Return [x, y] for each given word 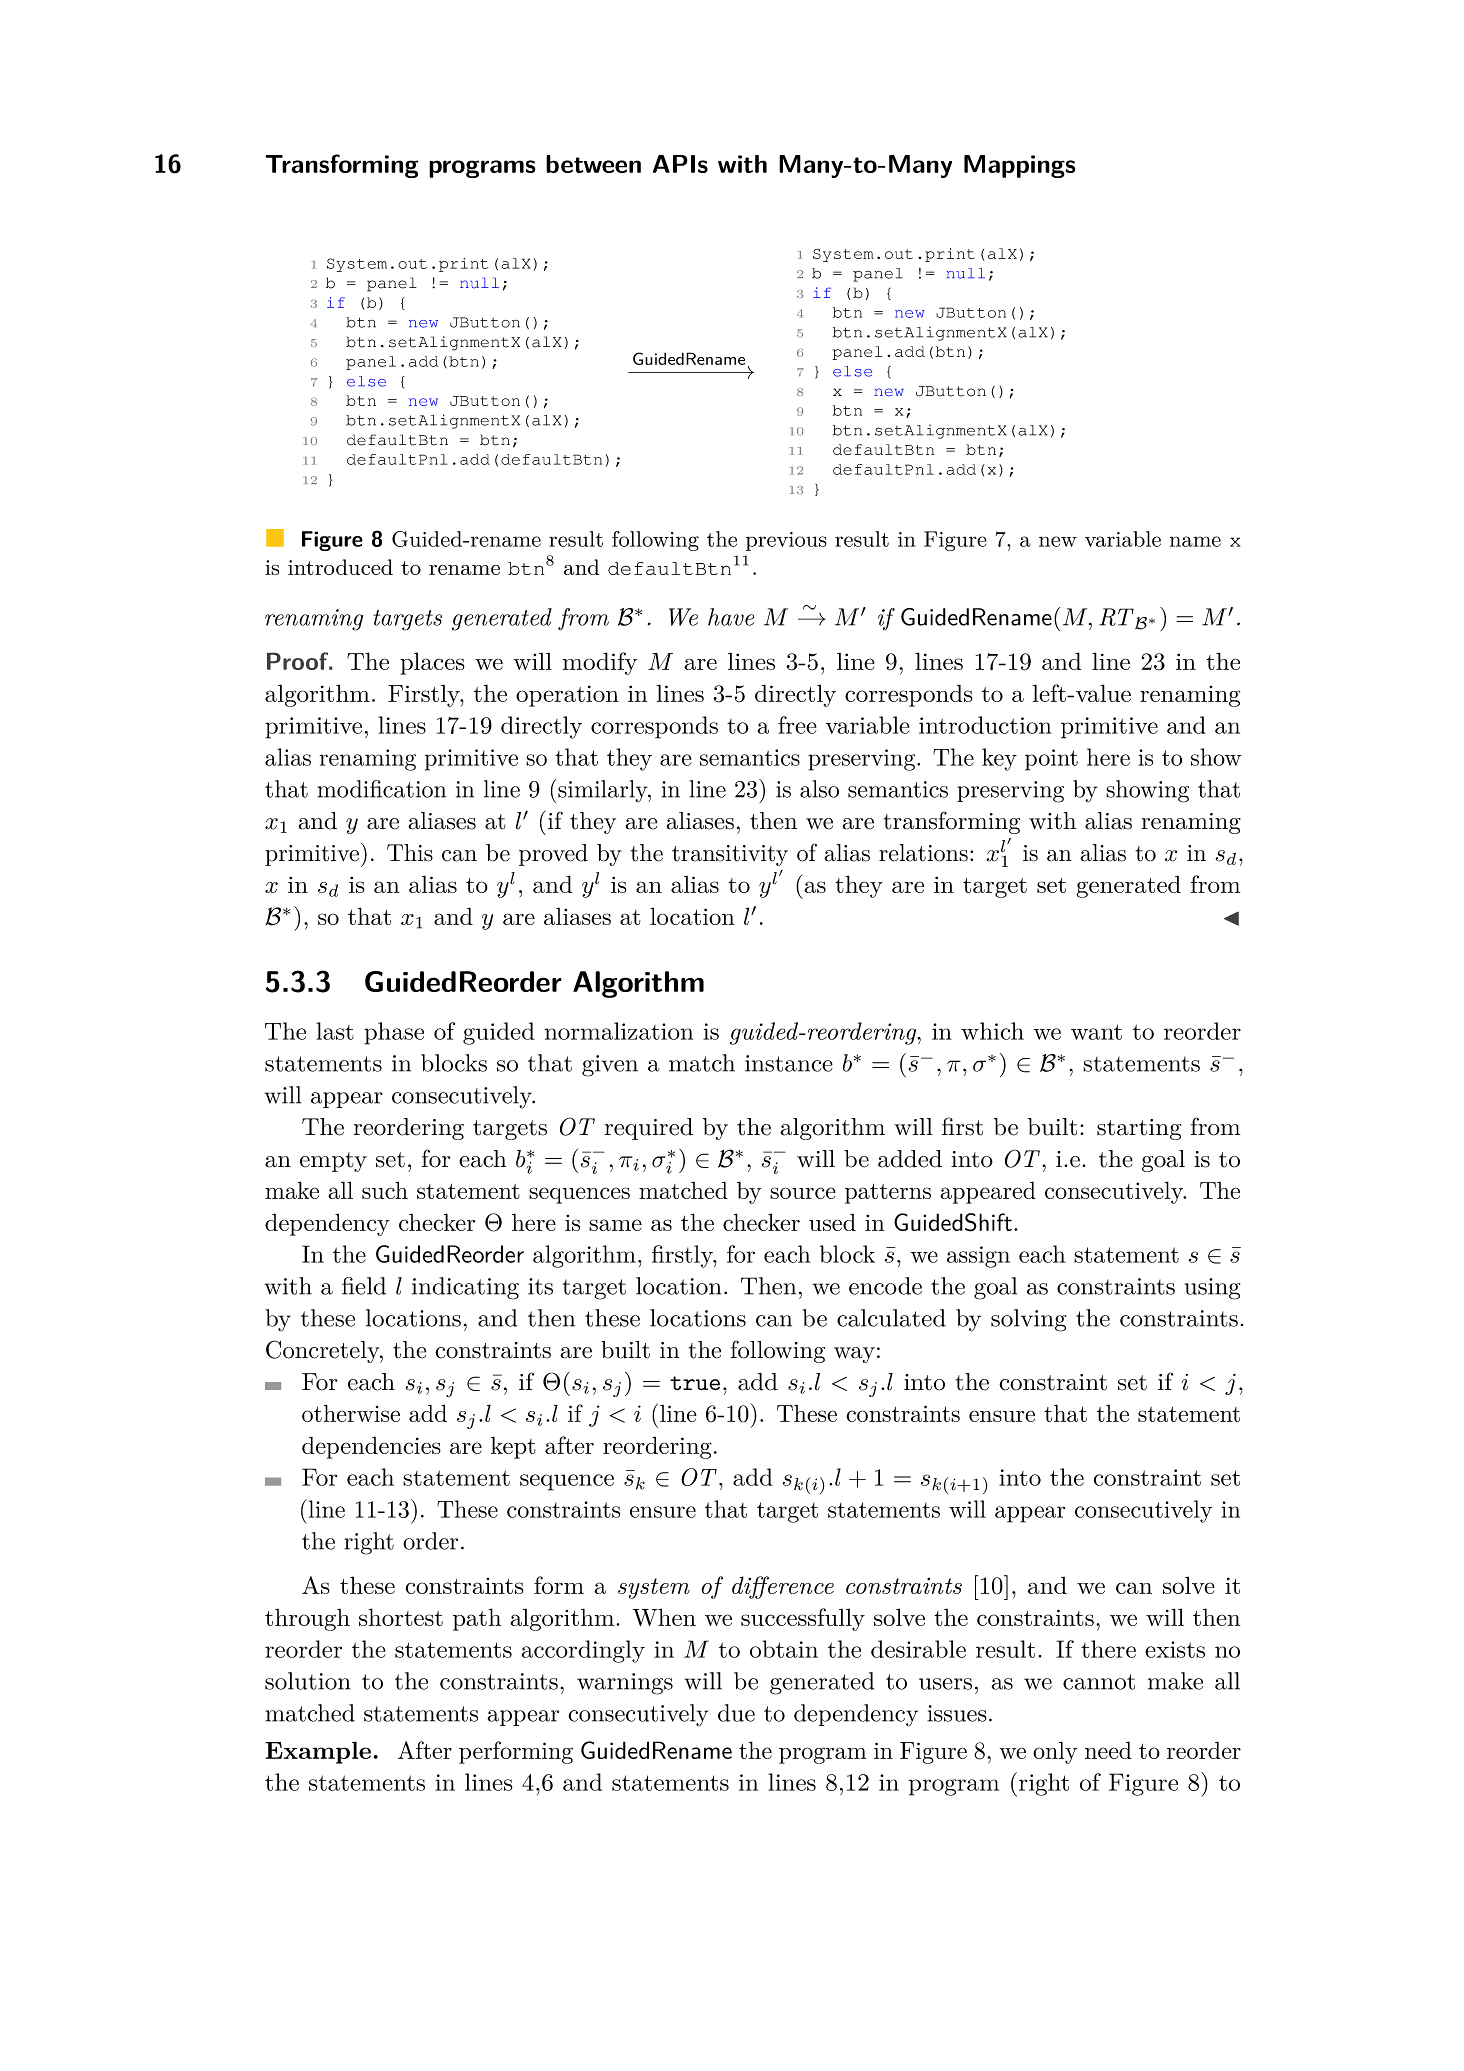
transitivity [730, 855]
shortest [401, 1617]
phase [394, 1033]
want [1096, 1032]
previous [786, 541]
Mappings [1020, 166]
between [593, 164]
